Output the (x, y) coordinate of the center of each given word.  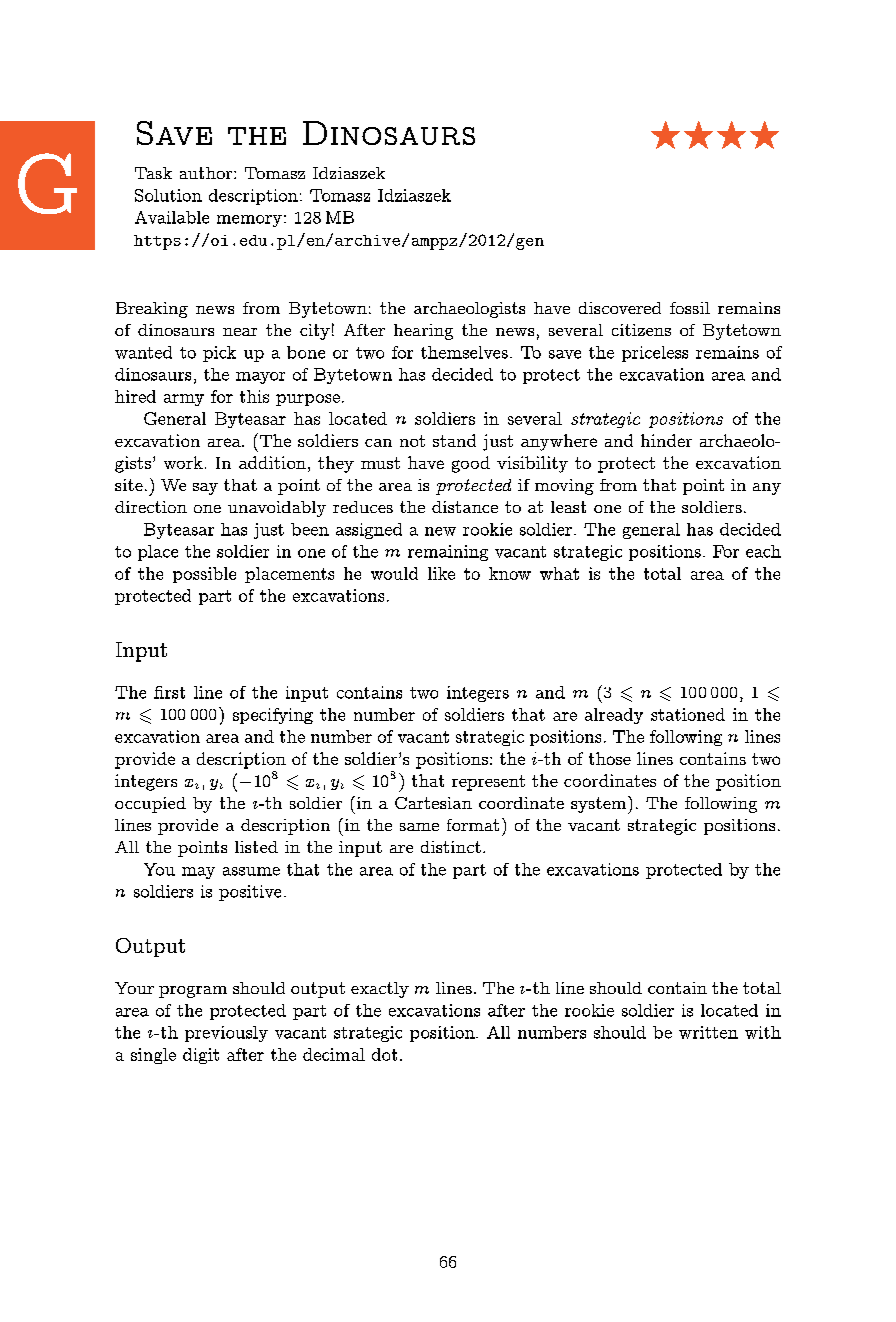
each (763, 551)
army (184, 400)
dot (384, 1054)
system (598, 805)
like (441, 573)
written (708, 1032)
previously (226, 1034)
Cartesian (433, 803)
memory (249, 221)
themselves (464, 352)
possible (204, 575)
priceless (655, 354)
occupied (150, 805)
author (207, 173)
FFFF (715, 135)
